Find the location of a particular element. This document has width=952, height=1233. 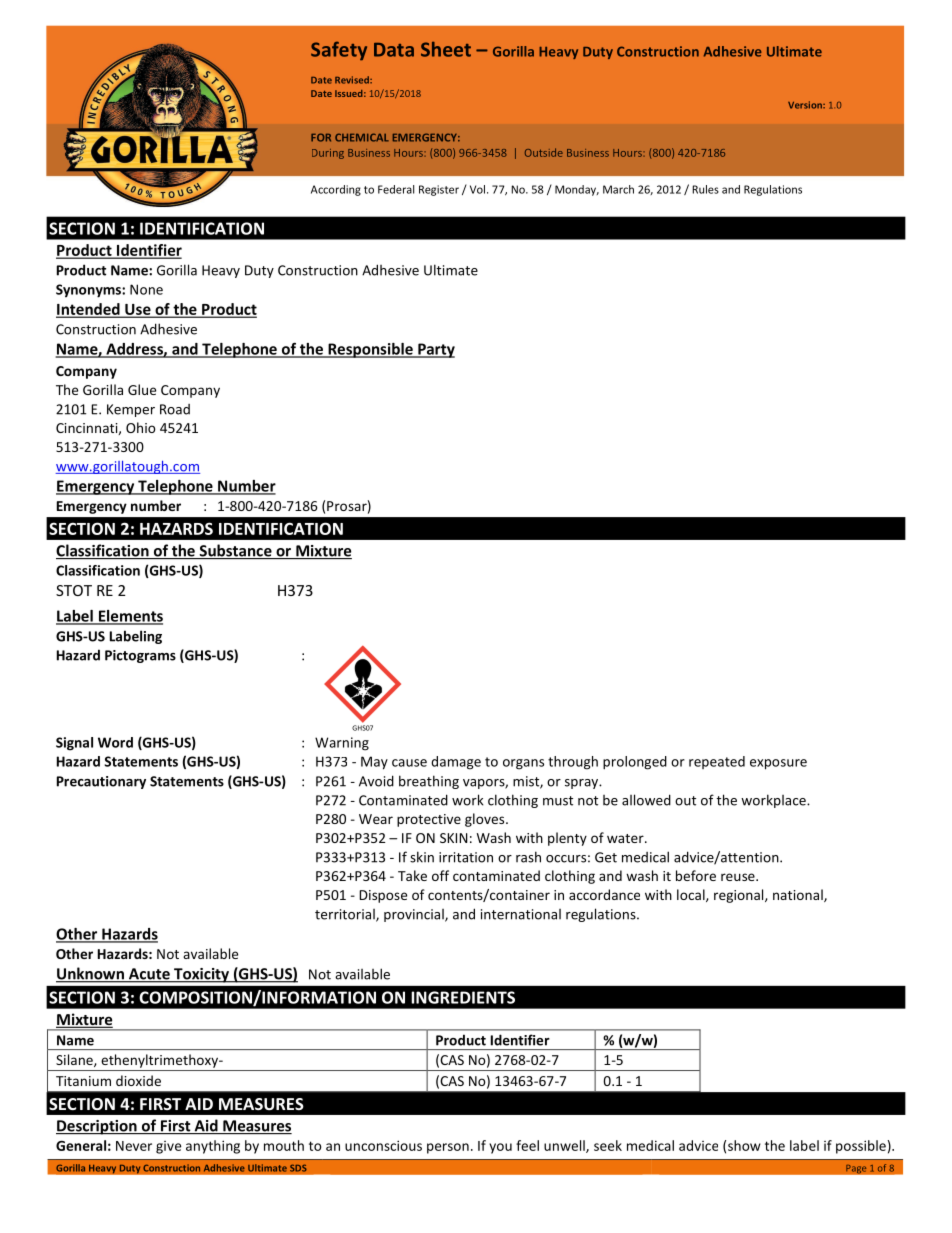

Party is located at coordinates (435, 350).
